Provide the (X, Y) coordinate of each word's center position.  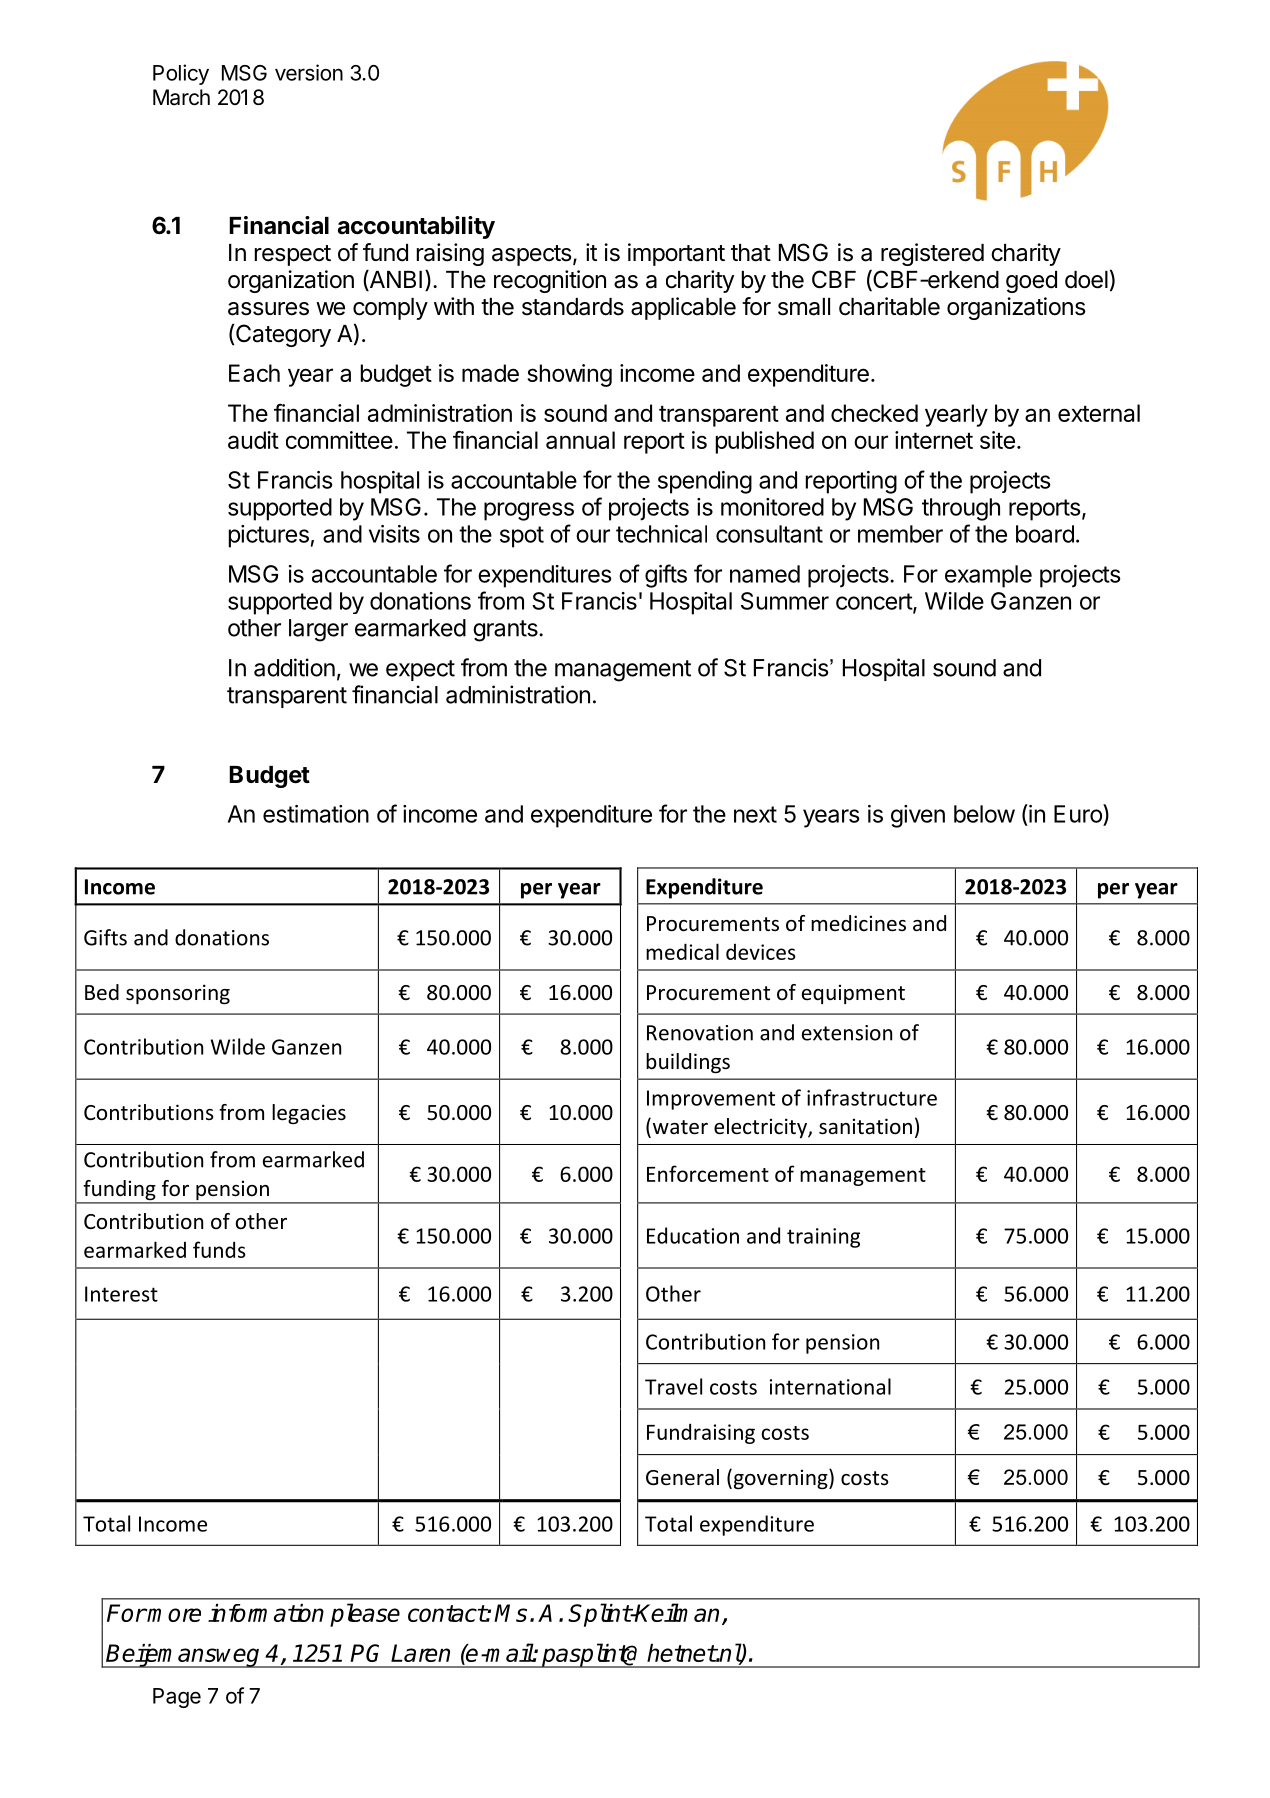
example (988, 576)
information (266, 1613)
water (679, 1127)
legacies (309, 1114)
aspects (532, 255)
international (830, 1386)
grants (506, 631)
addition (294, 667)
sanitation (865, 1126)
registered (932, 254)
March (181, 97)
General (682, 1477)
